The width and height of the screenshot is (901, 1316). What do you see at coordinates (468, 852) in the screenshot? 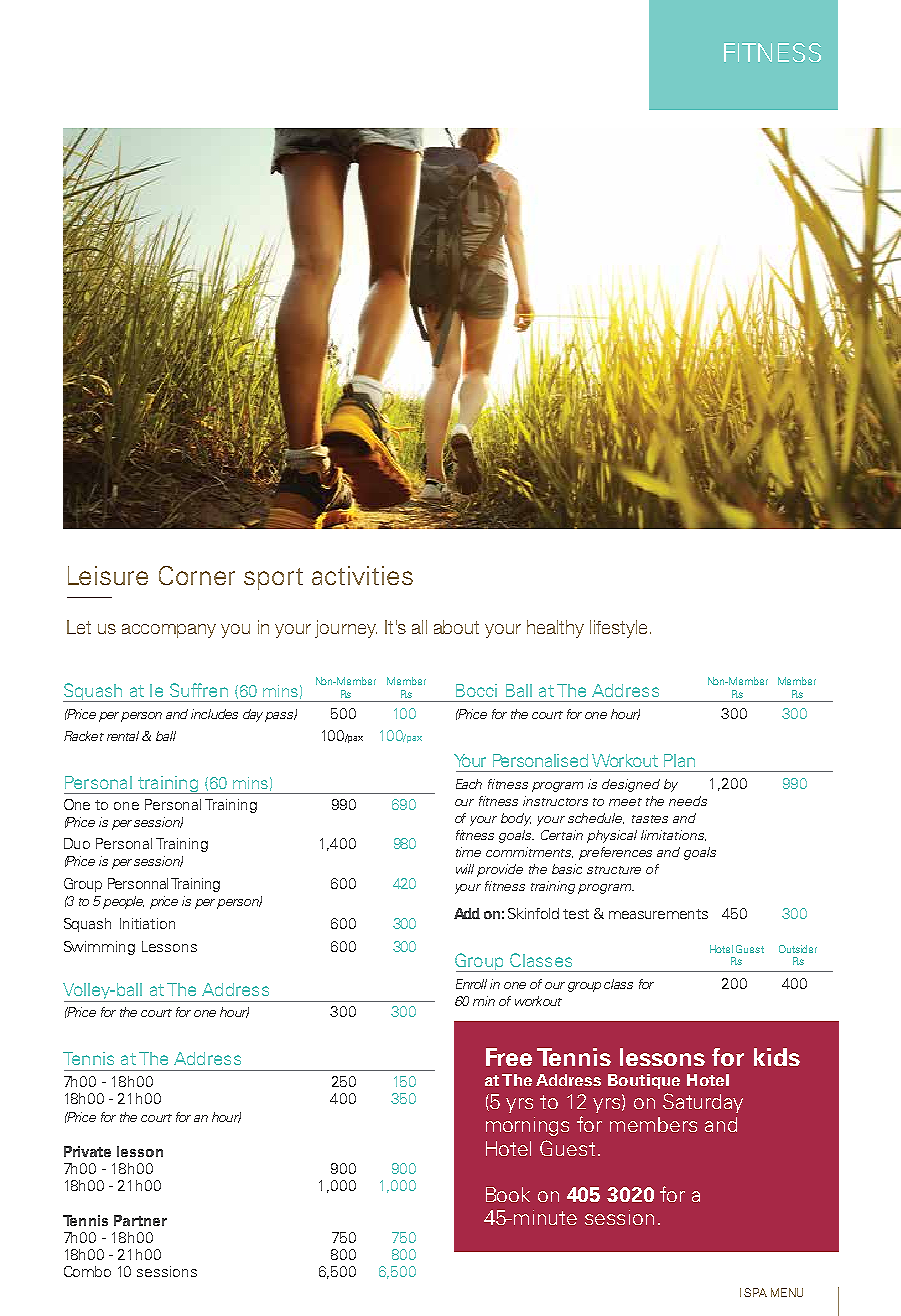
I see `time` at bounding box center [468, 852].
